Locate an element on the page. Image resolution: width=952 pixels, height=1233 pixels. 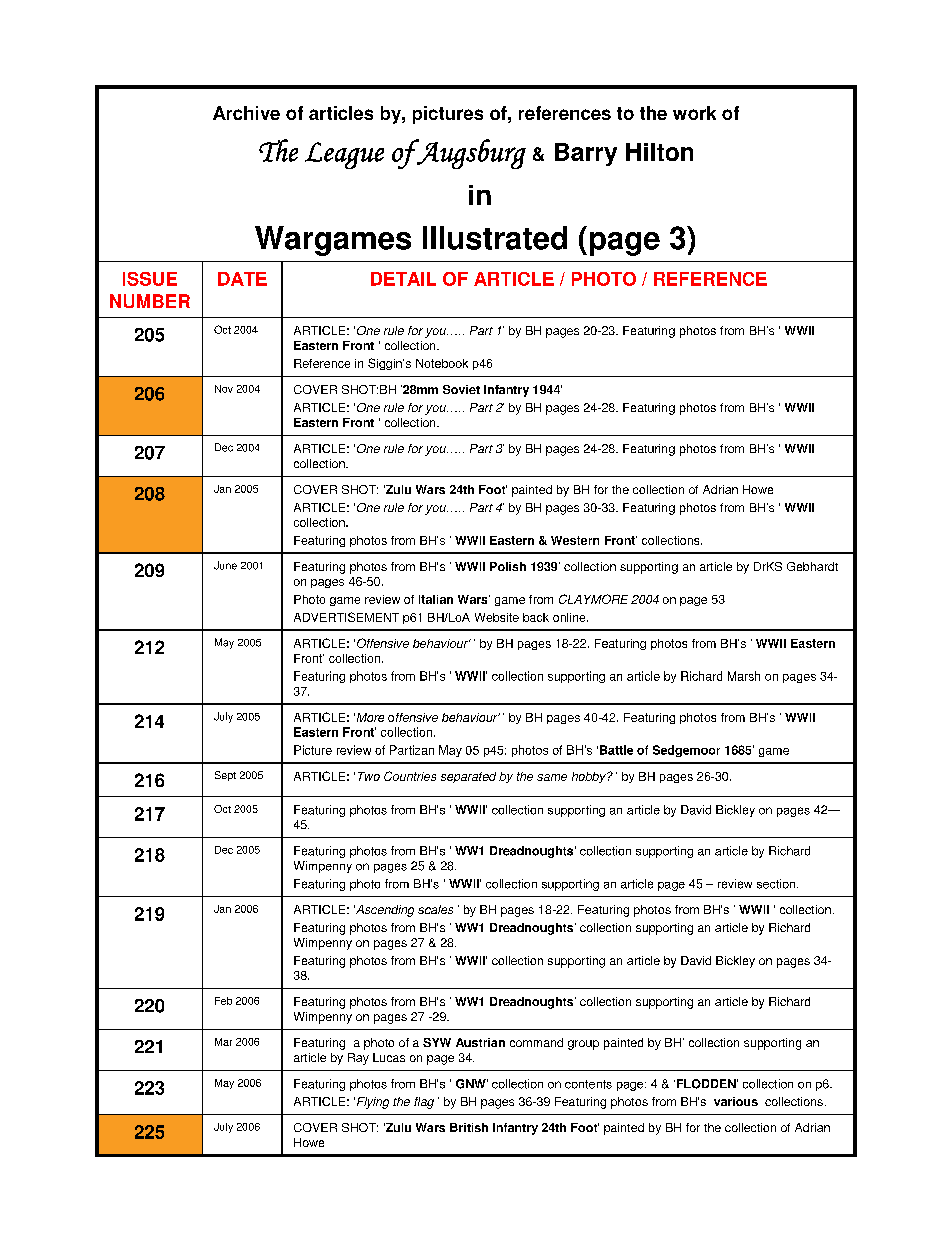
hobby is located at coordinates (590, 777).
